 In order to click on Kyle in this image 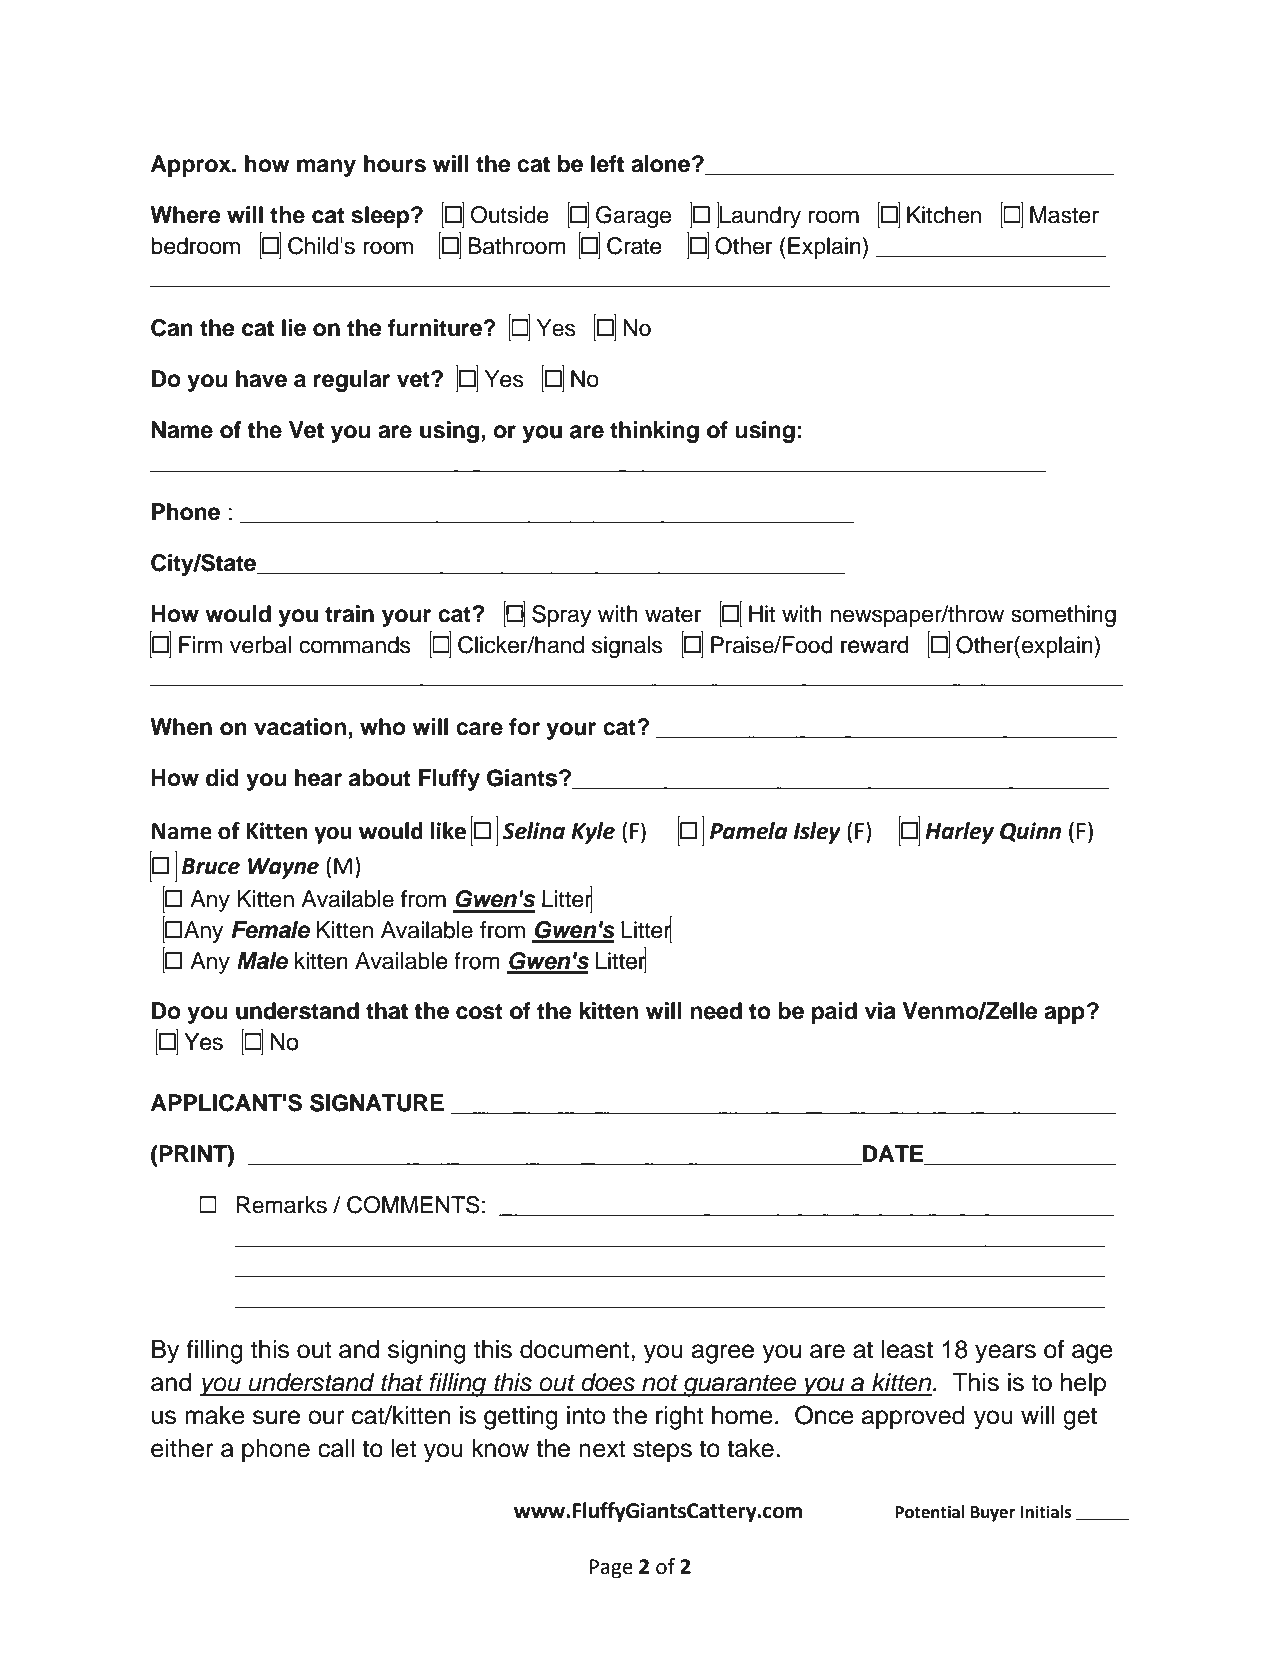, I will do `click(593, 833)`.
